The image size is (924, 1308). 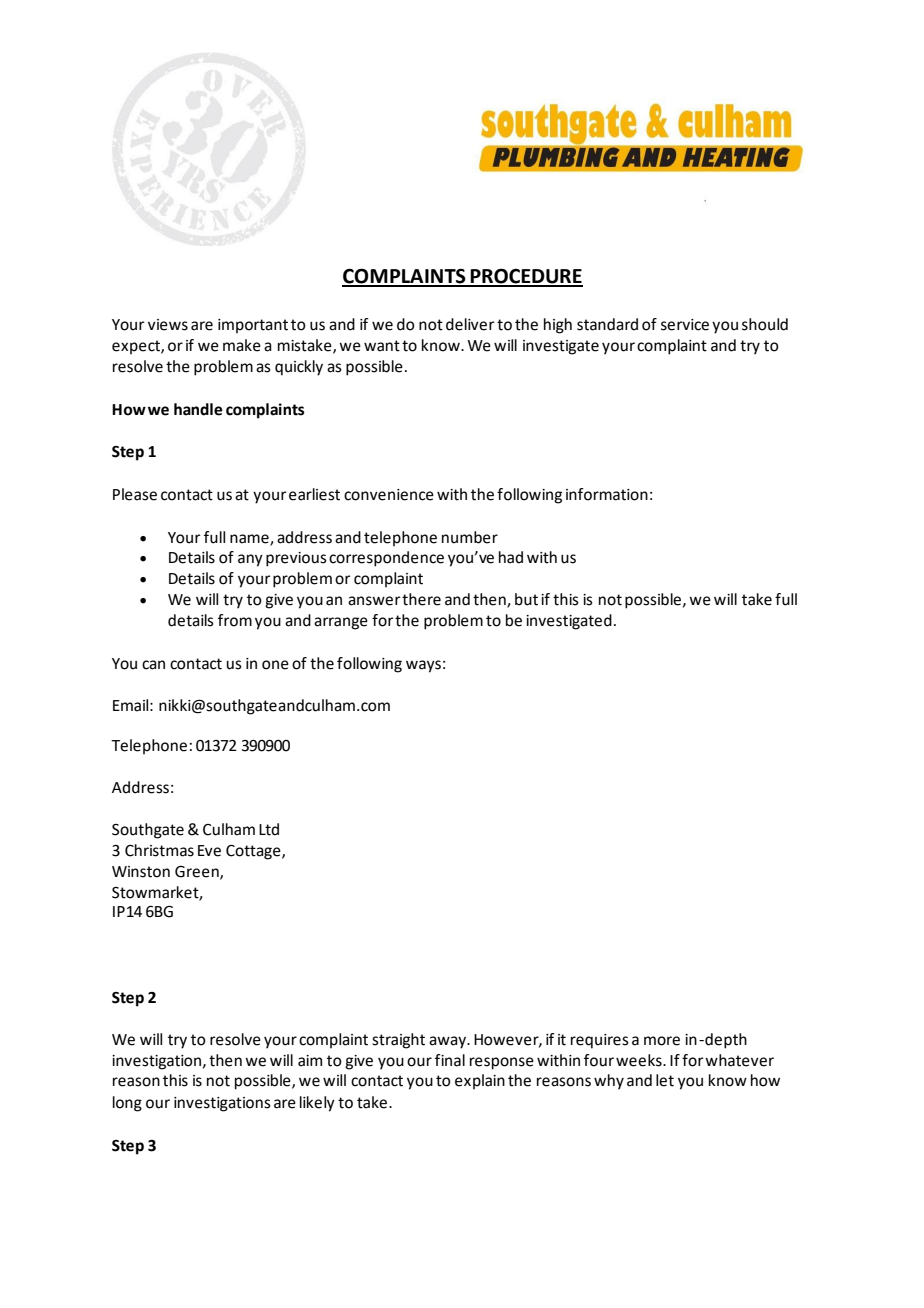 I want to click on deliver, so click(x=470, y=324).
